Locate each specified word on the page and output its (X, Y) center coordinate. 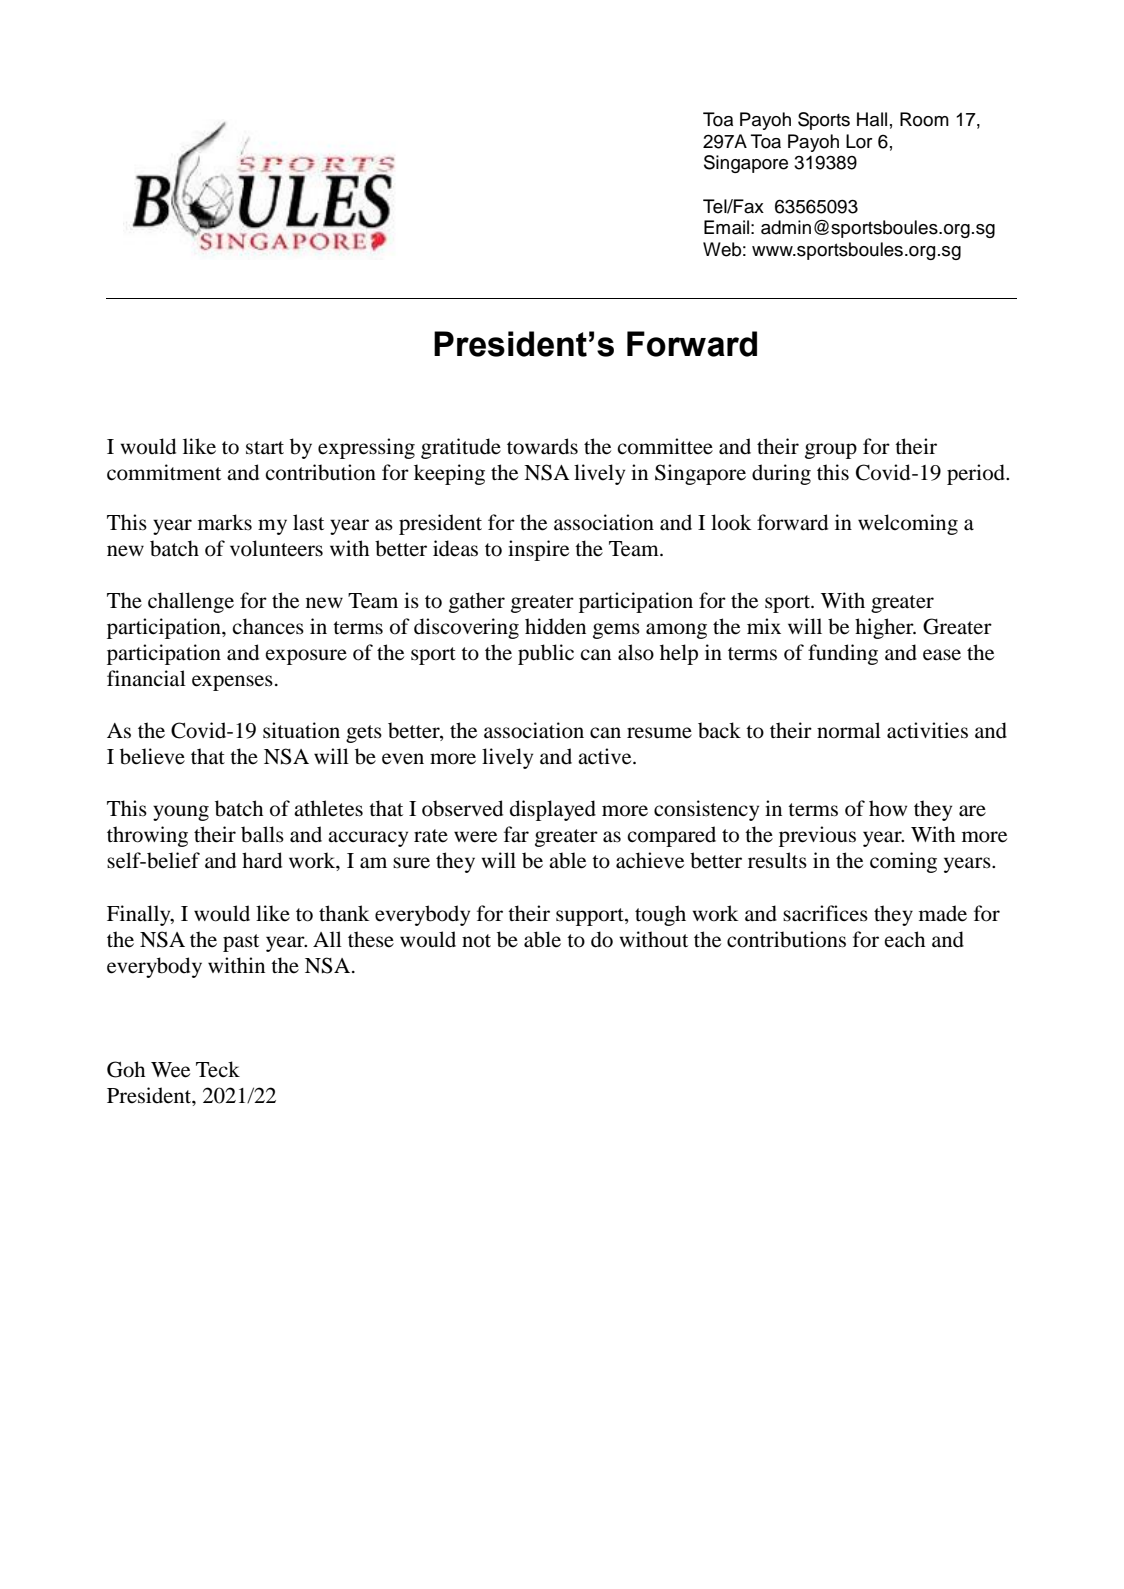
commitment (164, 472)
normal (849, 730)
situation (301, 730)
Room (924, 119)
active (606, 756)
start (265, 448)
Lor (859, 141)
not (476, 941)
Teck (218, 1069)
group (831, 451)
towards (542, 446)
